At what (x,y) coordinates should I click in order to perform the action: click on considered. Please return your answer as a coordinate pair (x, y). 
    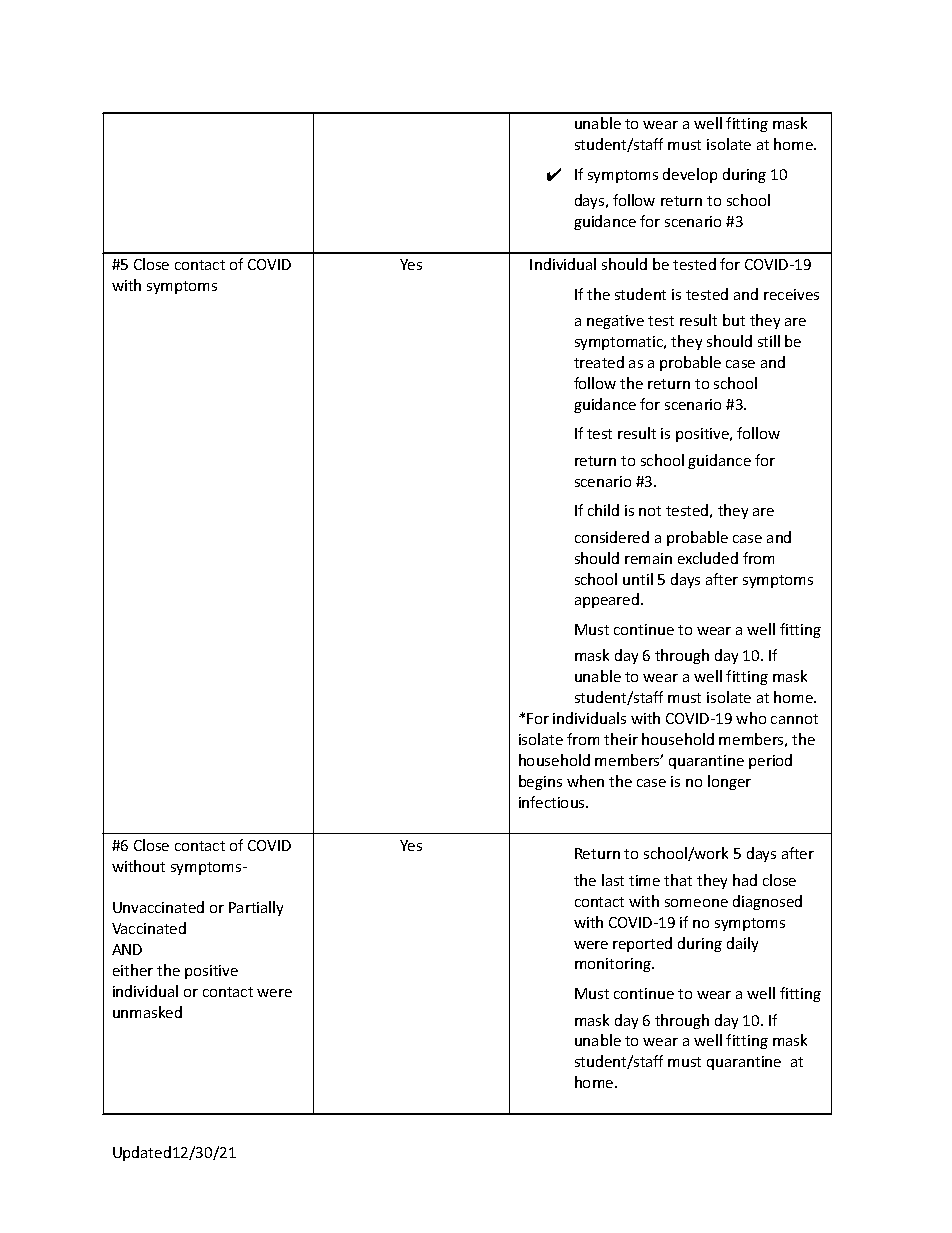
    Looking at the image, I should click on (612, 537).
